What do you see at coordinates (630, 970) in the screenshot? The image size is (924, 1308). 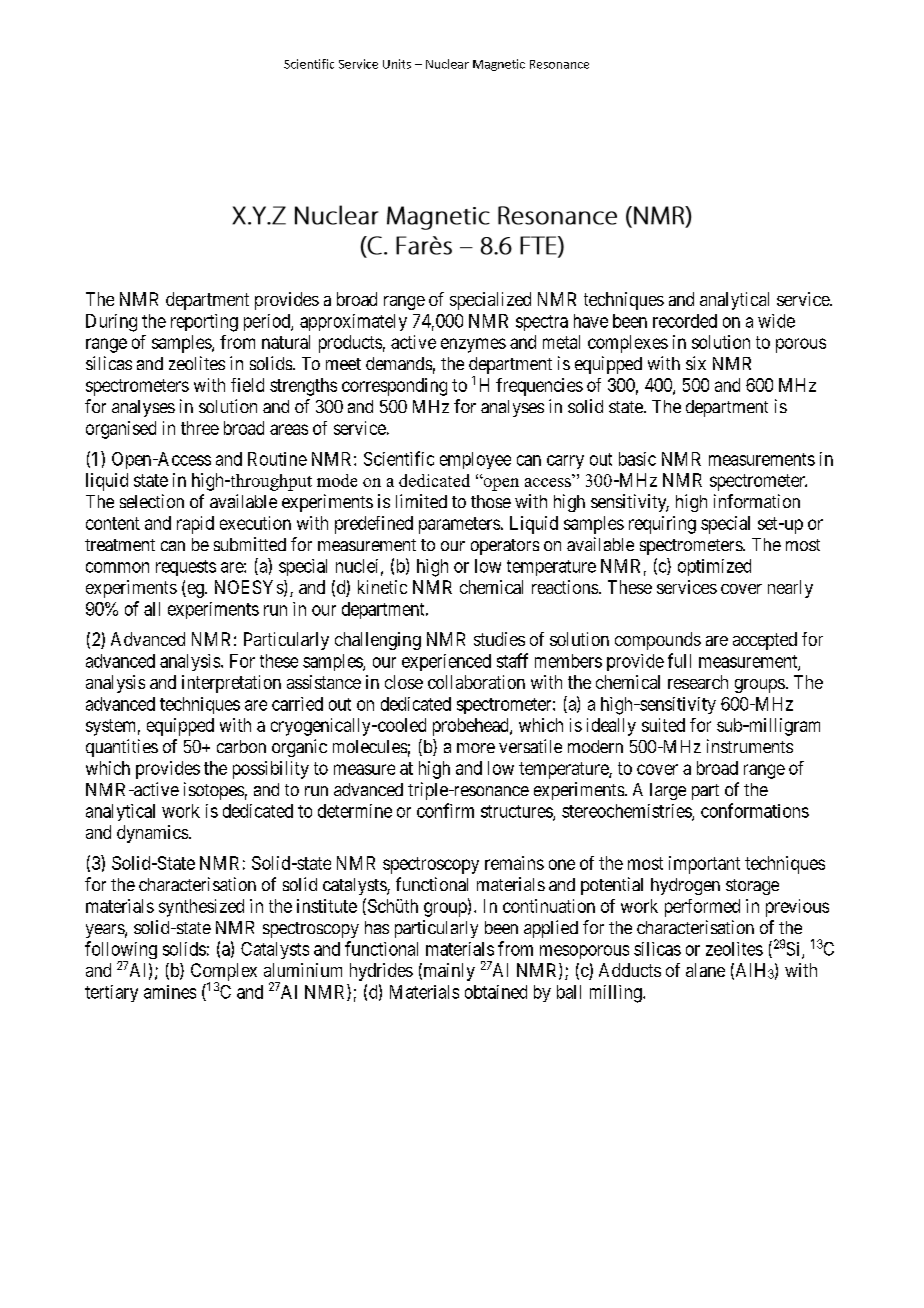 I see `Adducts` at bounding box center [630, 970].
